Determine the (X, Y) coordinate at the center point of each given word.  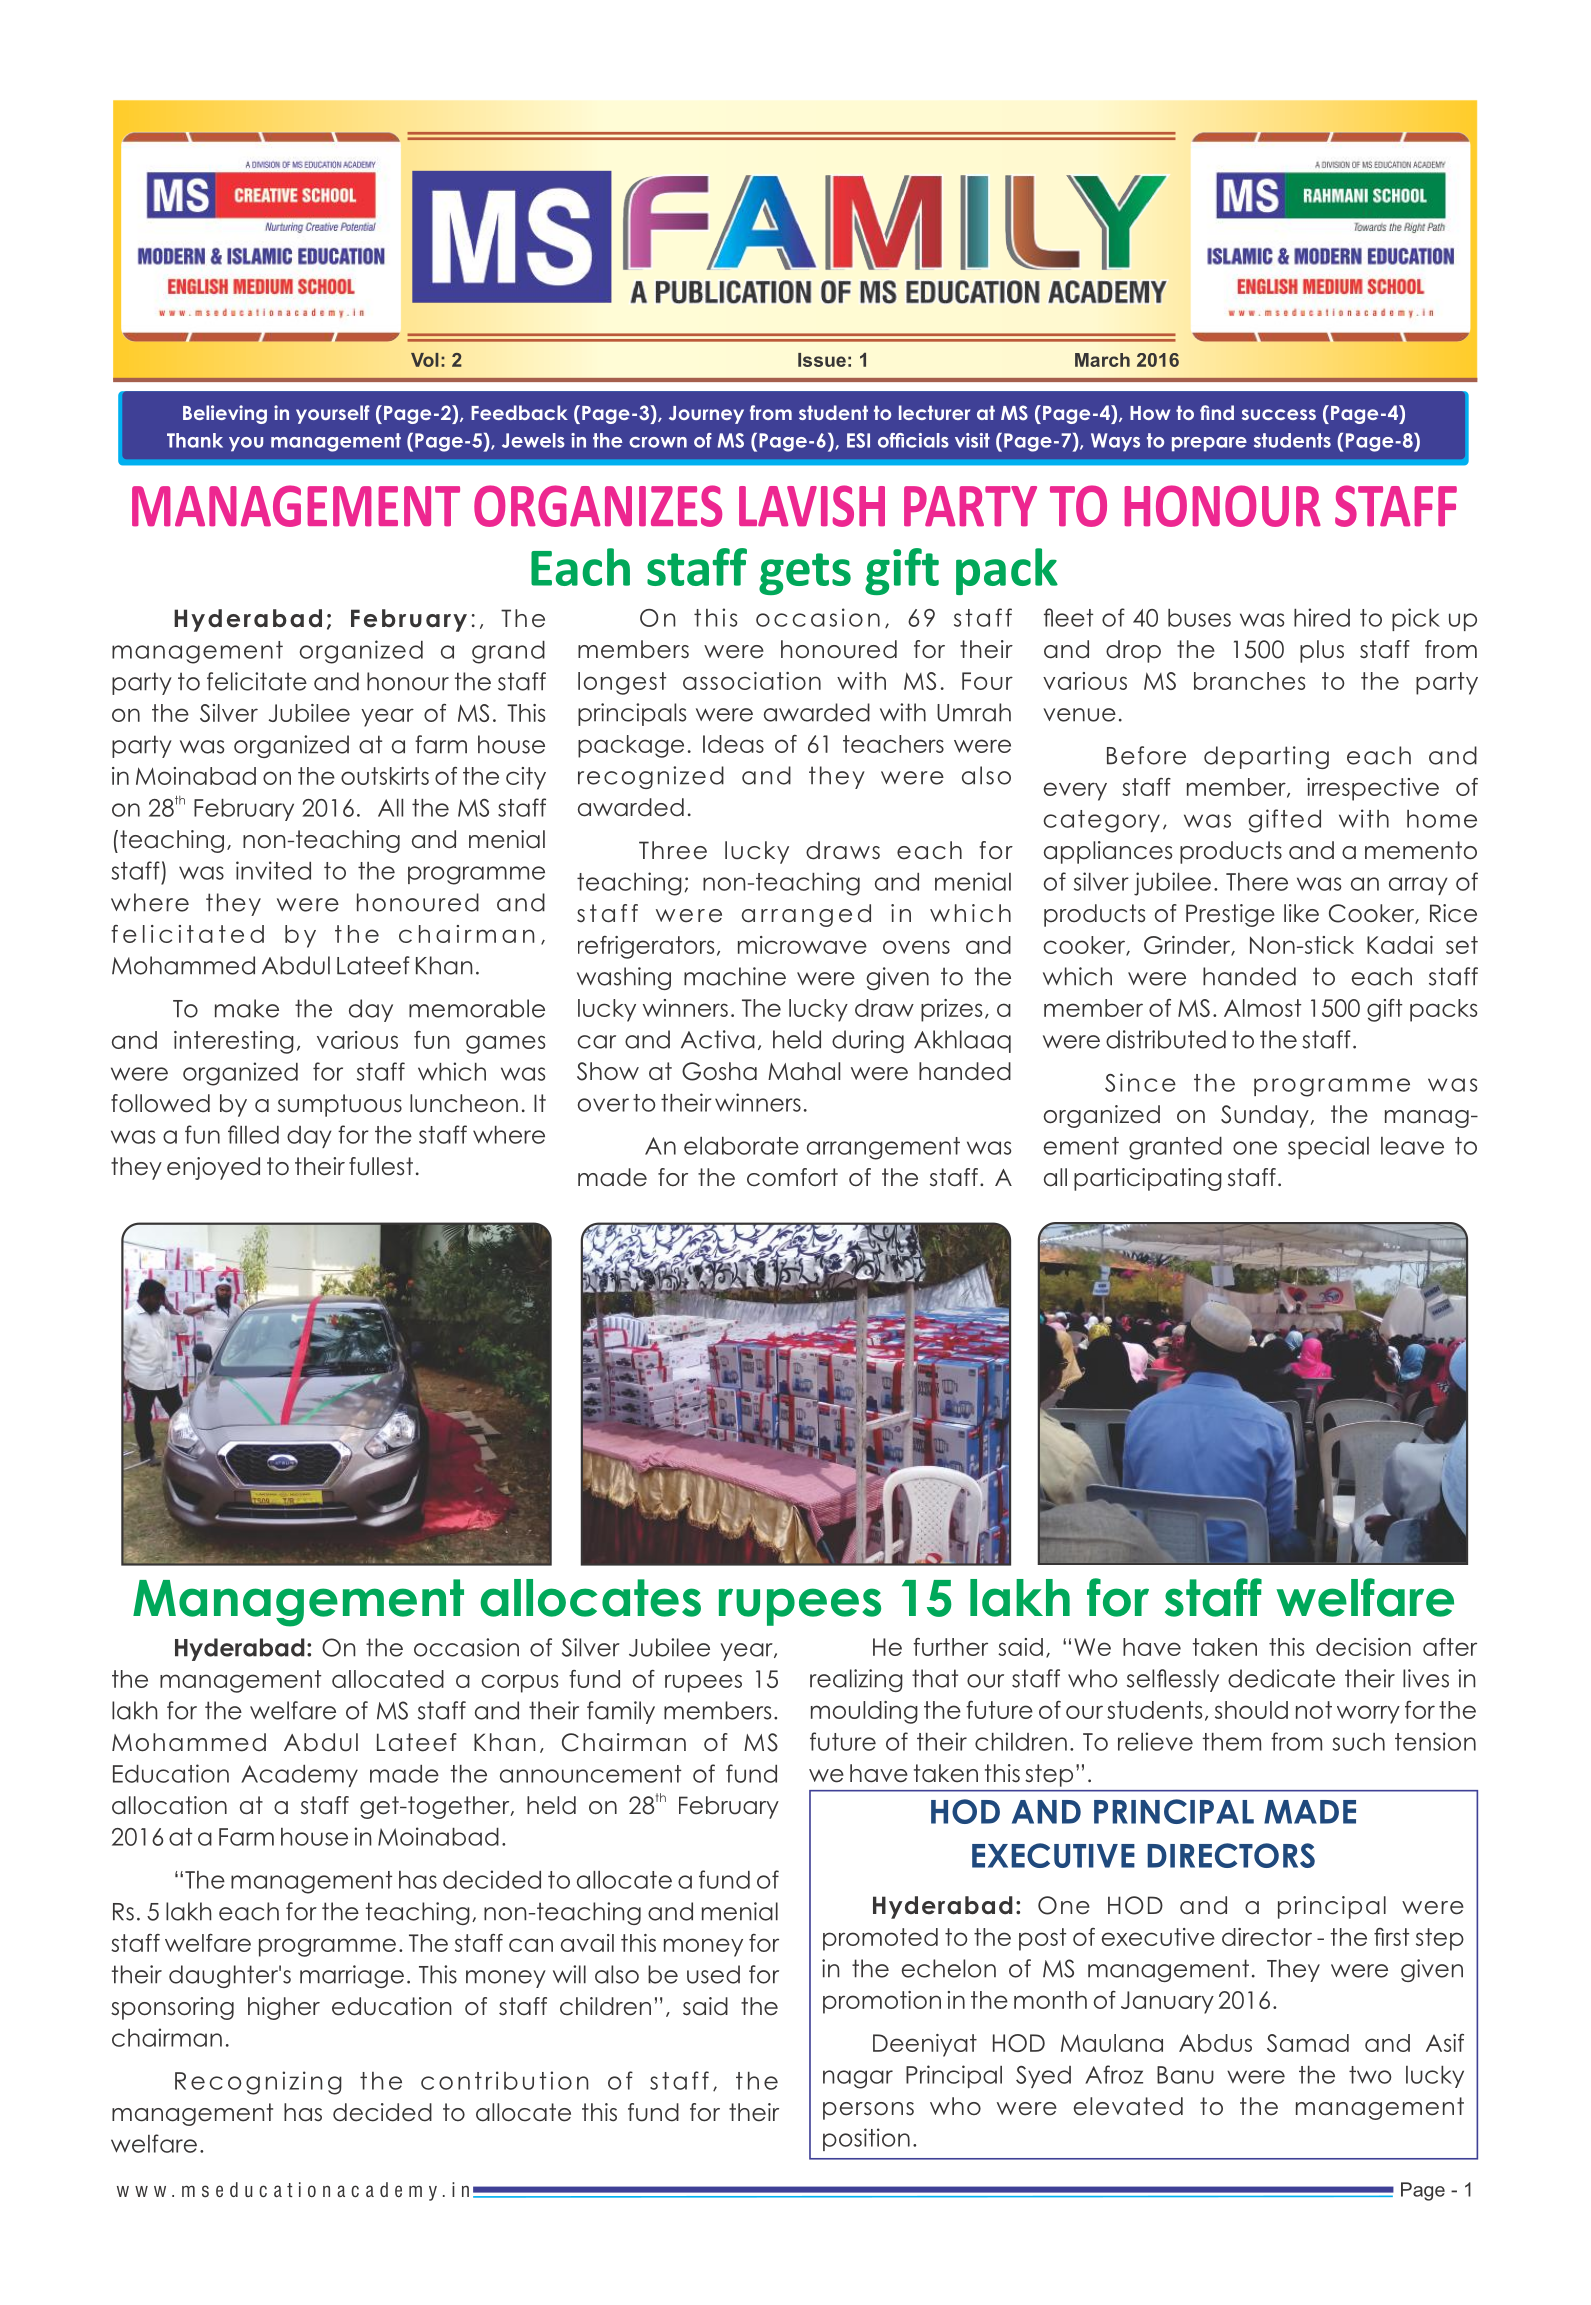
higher (284, 2008)
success (1279, 414)
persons (868, 2111)
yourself (333, 414)
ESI (858, 440)
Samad (1308, 2043)
